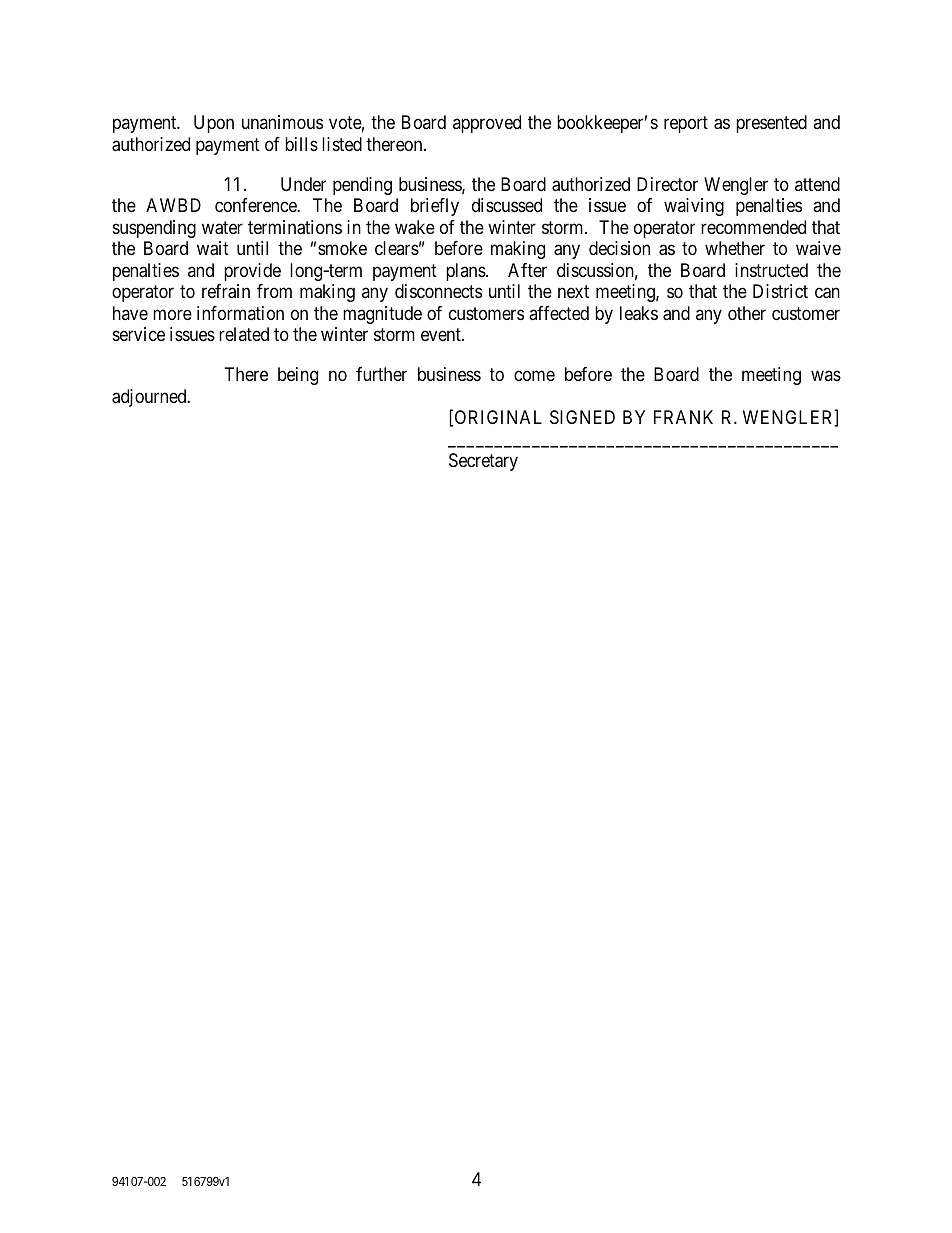 Image resolution: width=952 pixels, height=1233 pixels. Describe the element at coordinates (534, 376) in the screenshot. I see `come` at that location.
